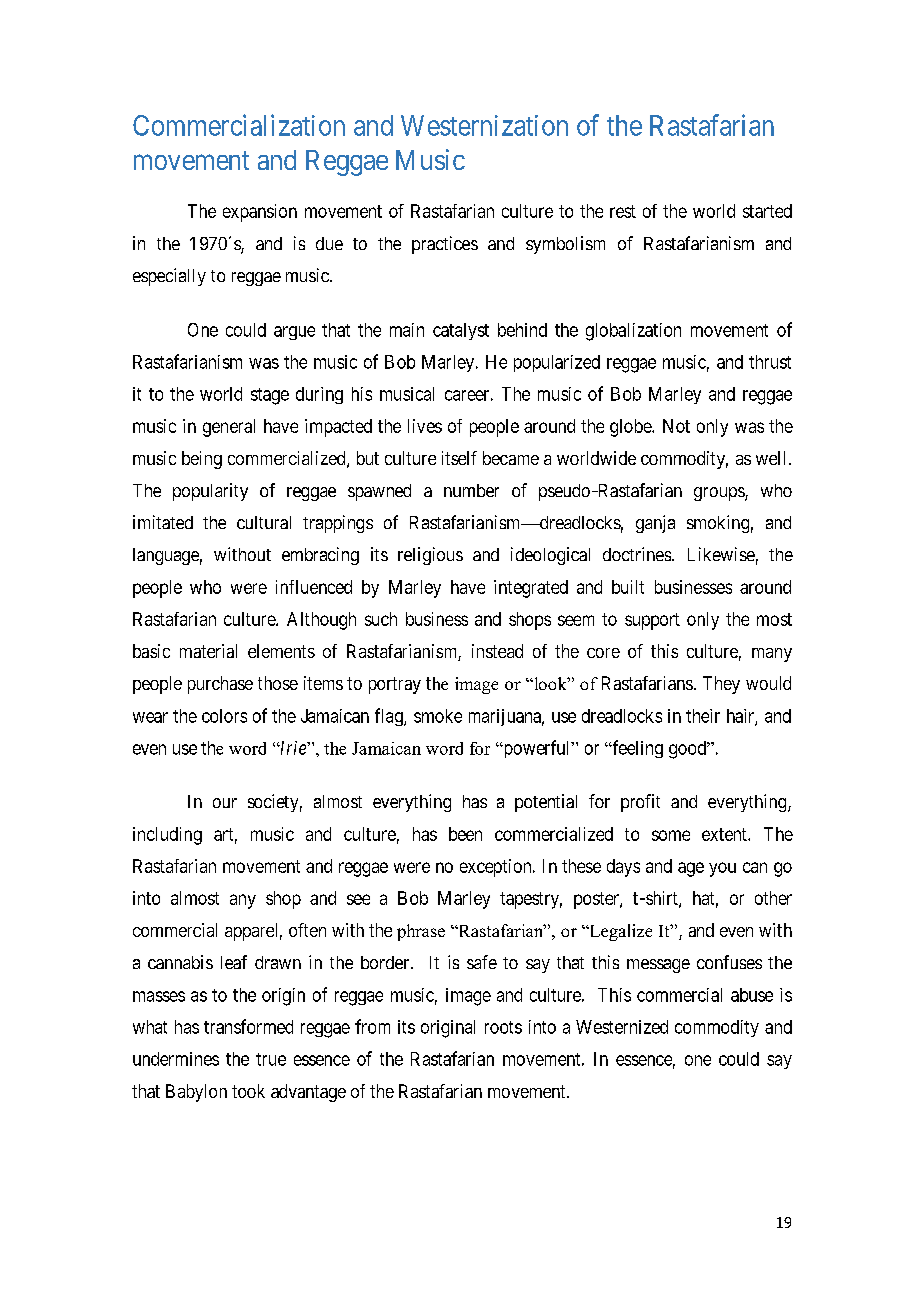  Describe the element at coordinates (248, 1091) in the image. I see `took` at that location.
